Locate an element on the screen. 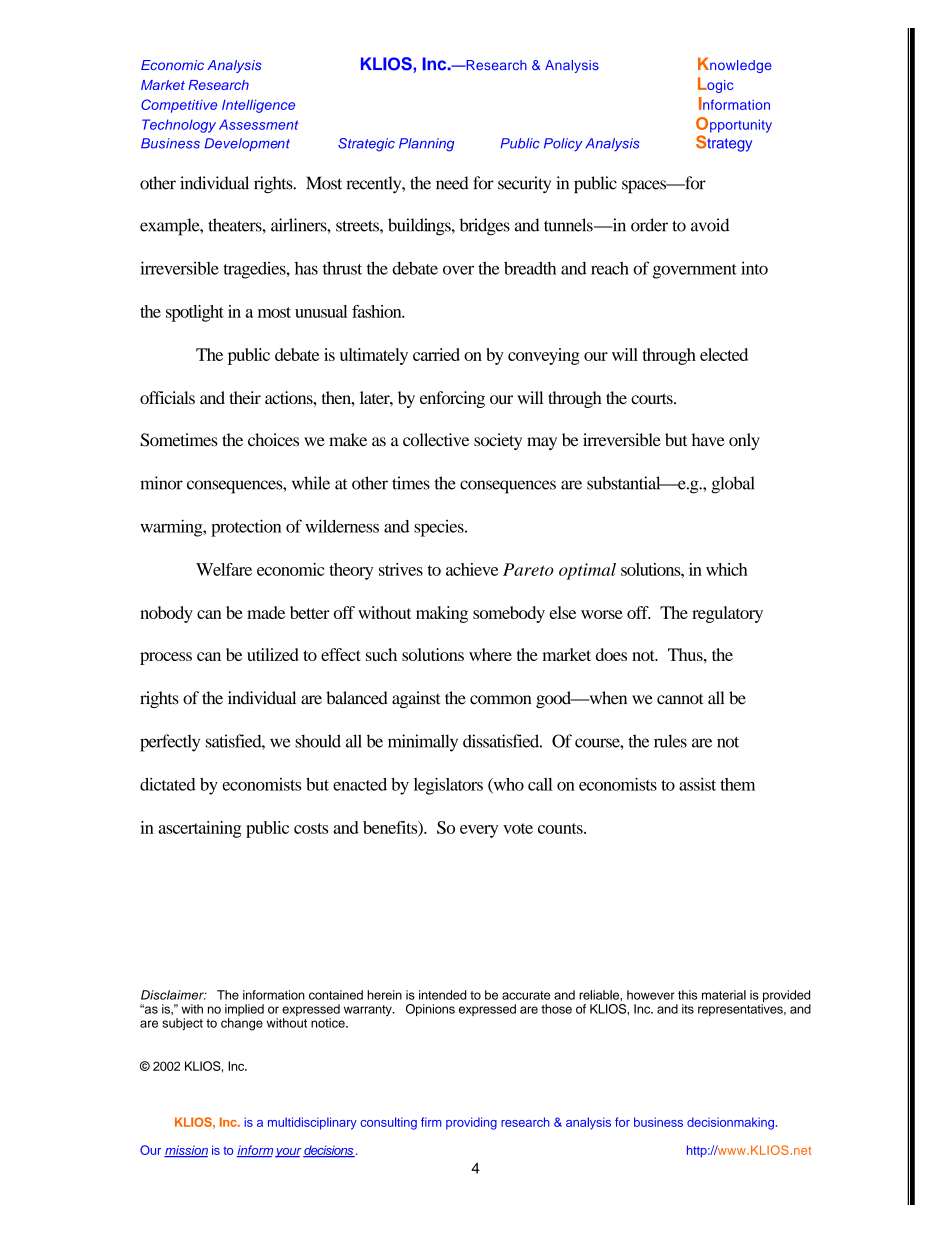 This screenshot has height=1233, width=952. Development is located at coordinates (247, 144).
